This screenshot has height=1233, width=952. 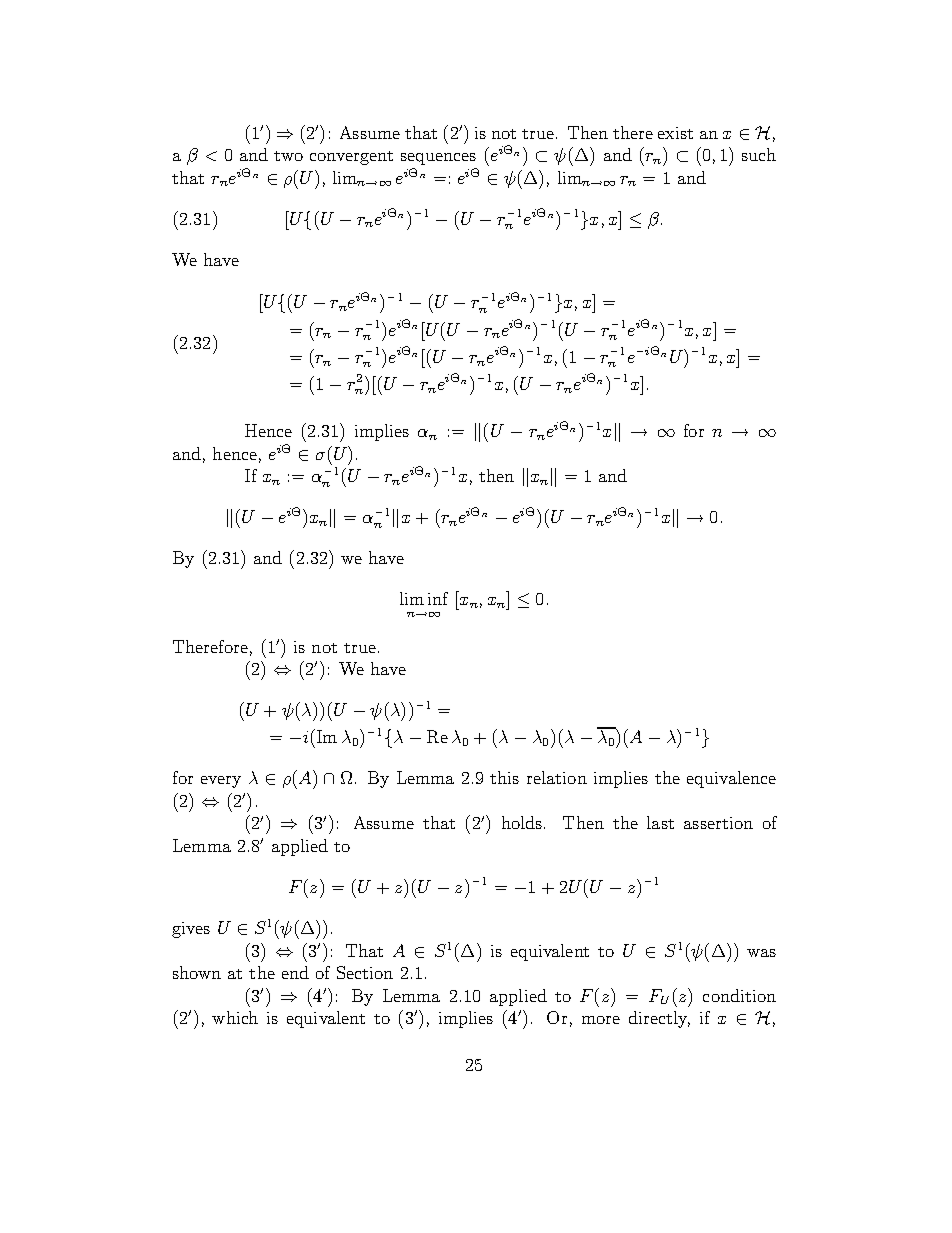 I want to click on sequences, so click(x=438, y=159).
